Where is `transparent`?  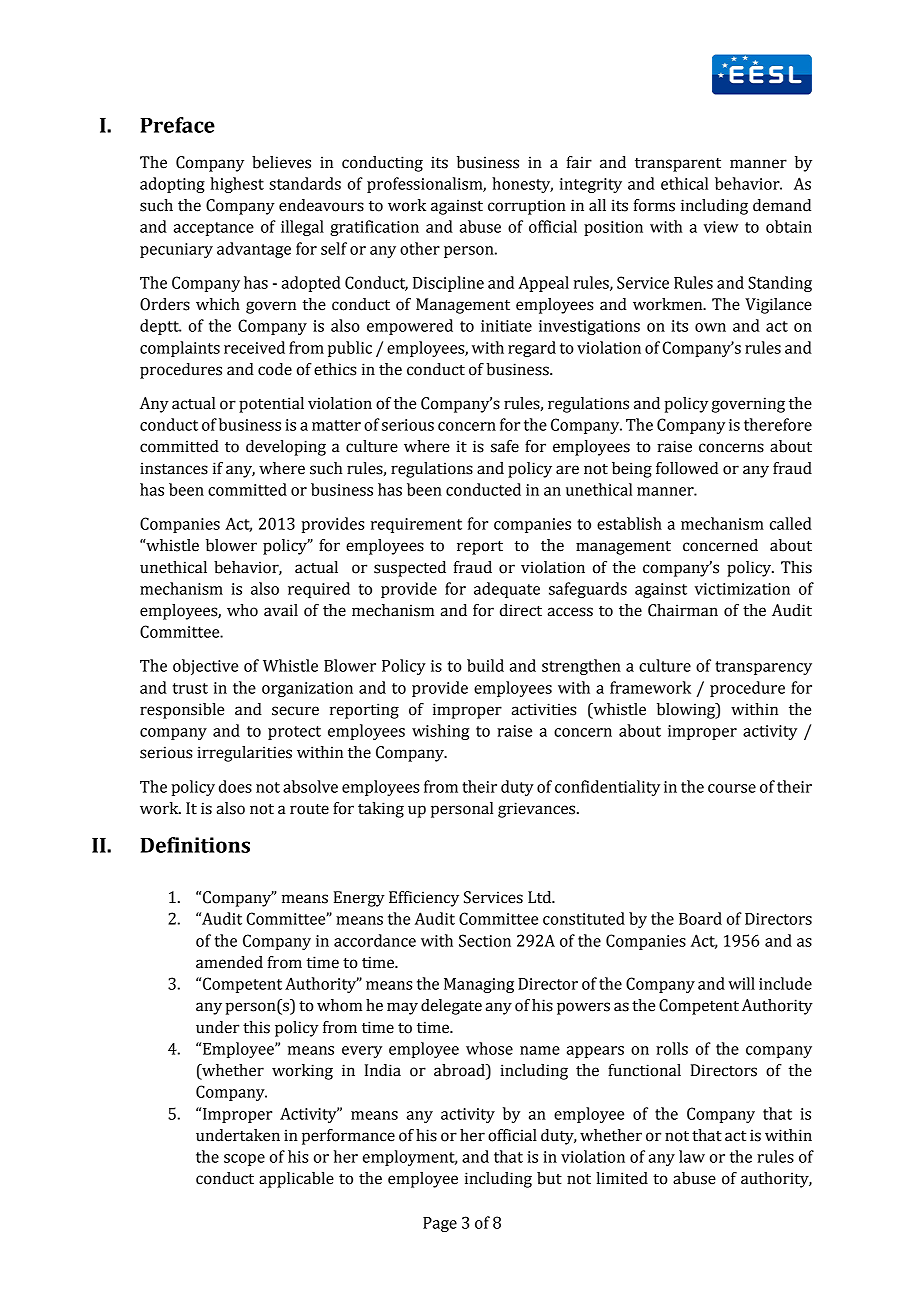
transparent is located at coordinates (678, 165).
